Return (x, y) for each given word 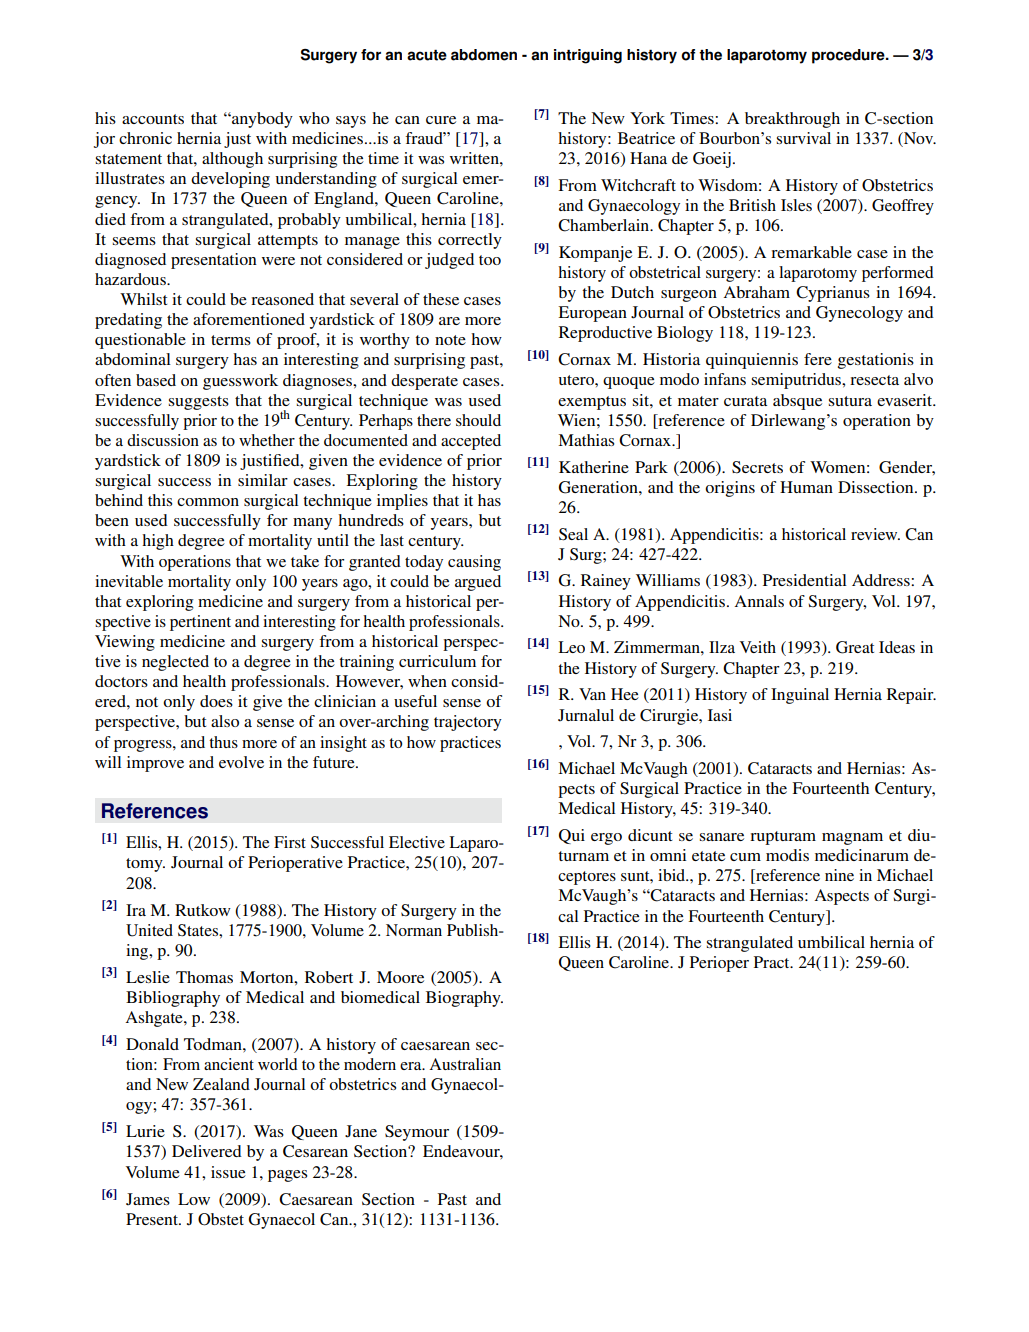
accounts (153, 119)
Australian (465, 1064)
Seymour (417, 1133)
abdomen (484, 55)
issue (228, 1172)
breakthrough (792, 120)
